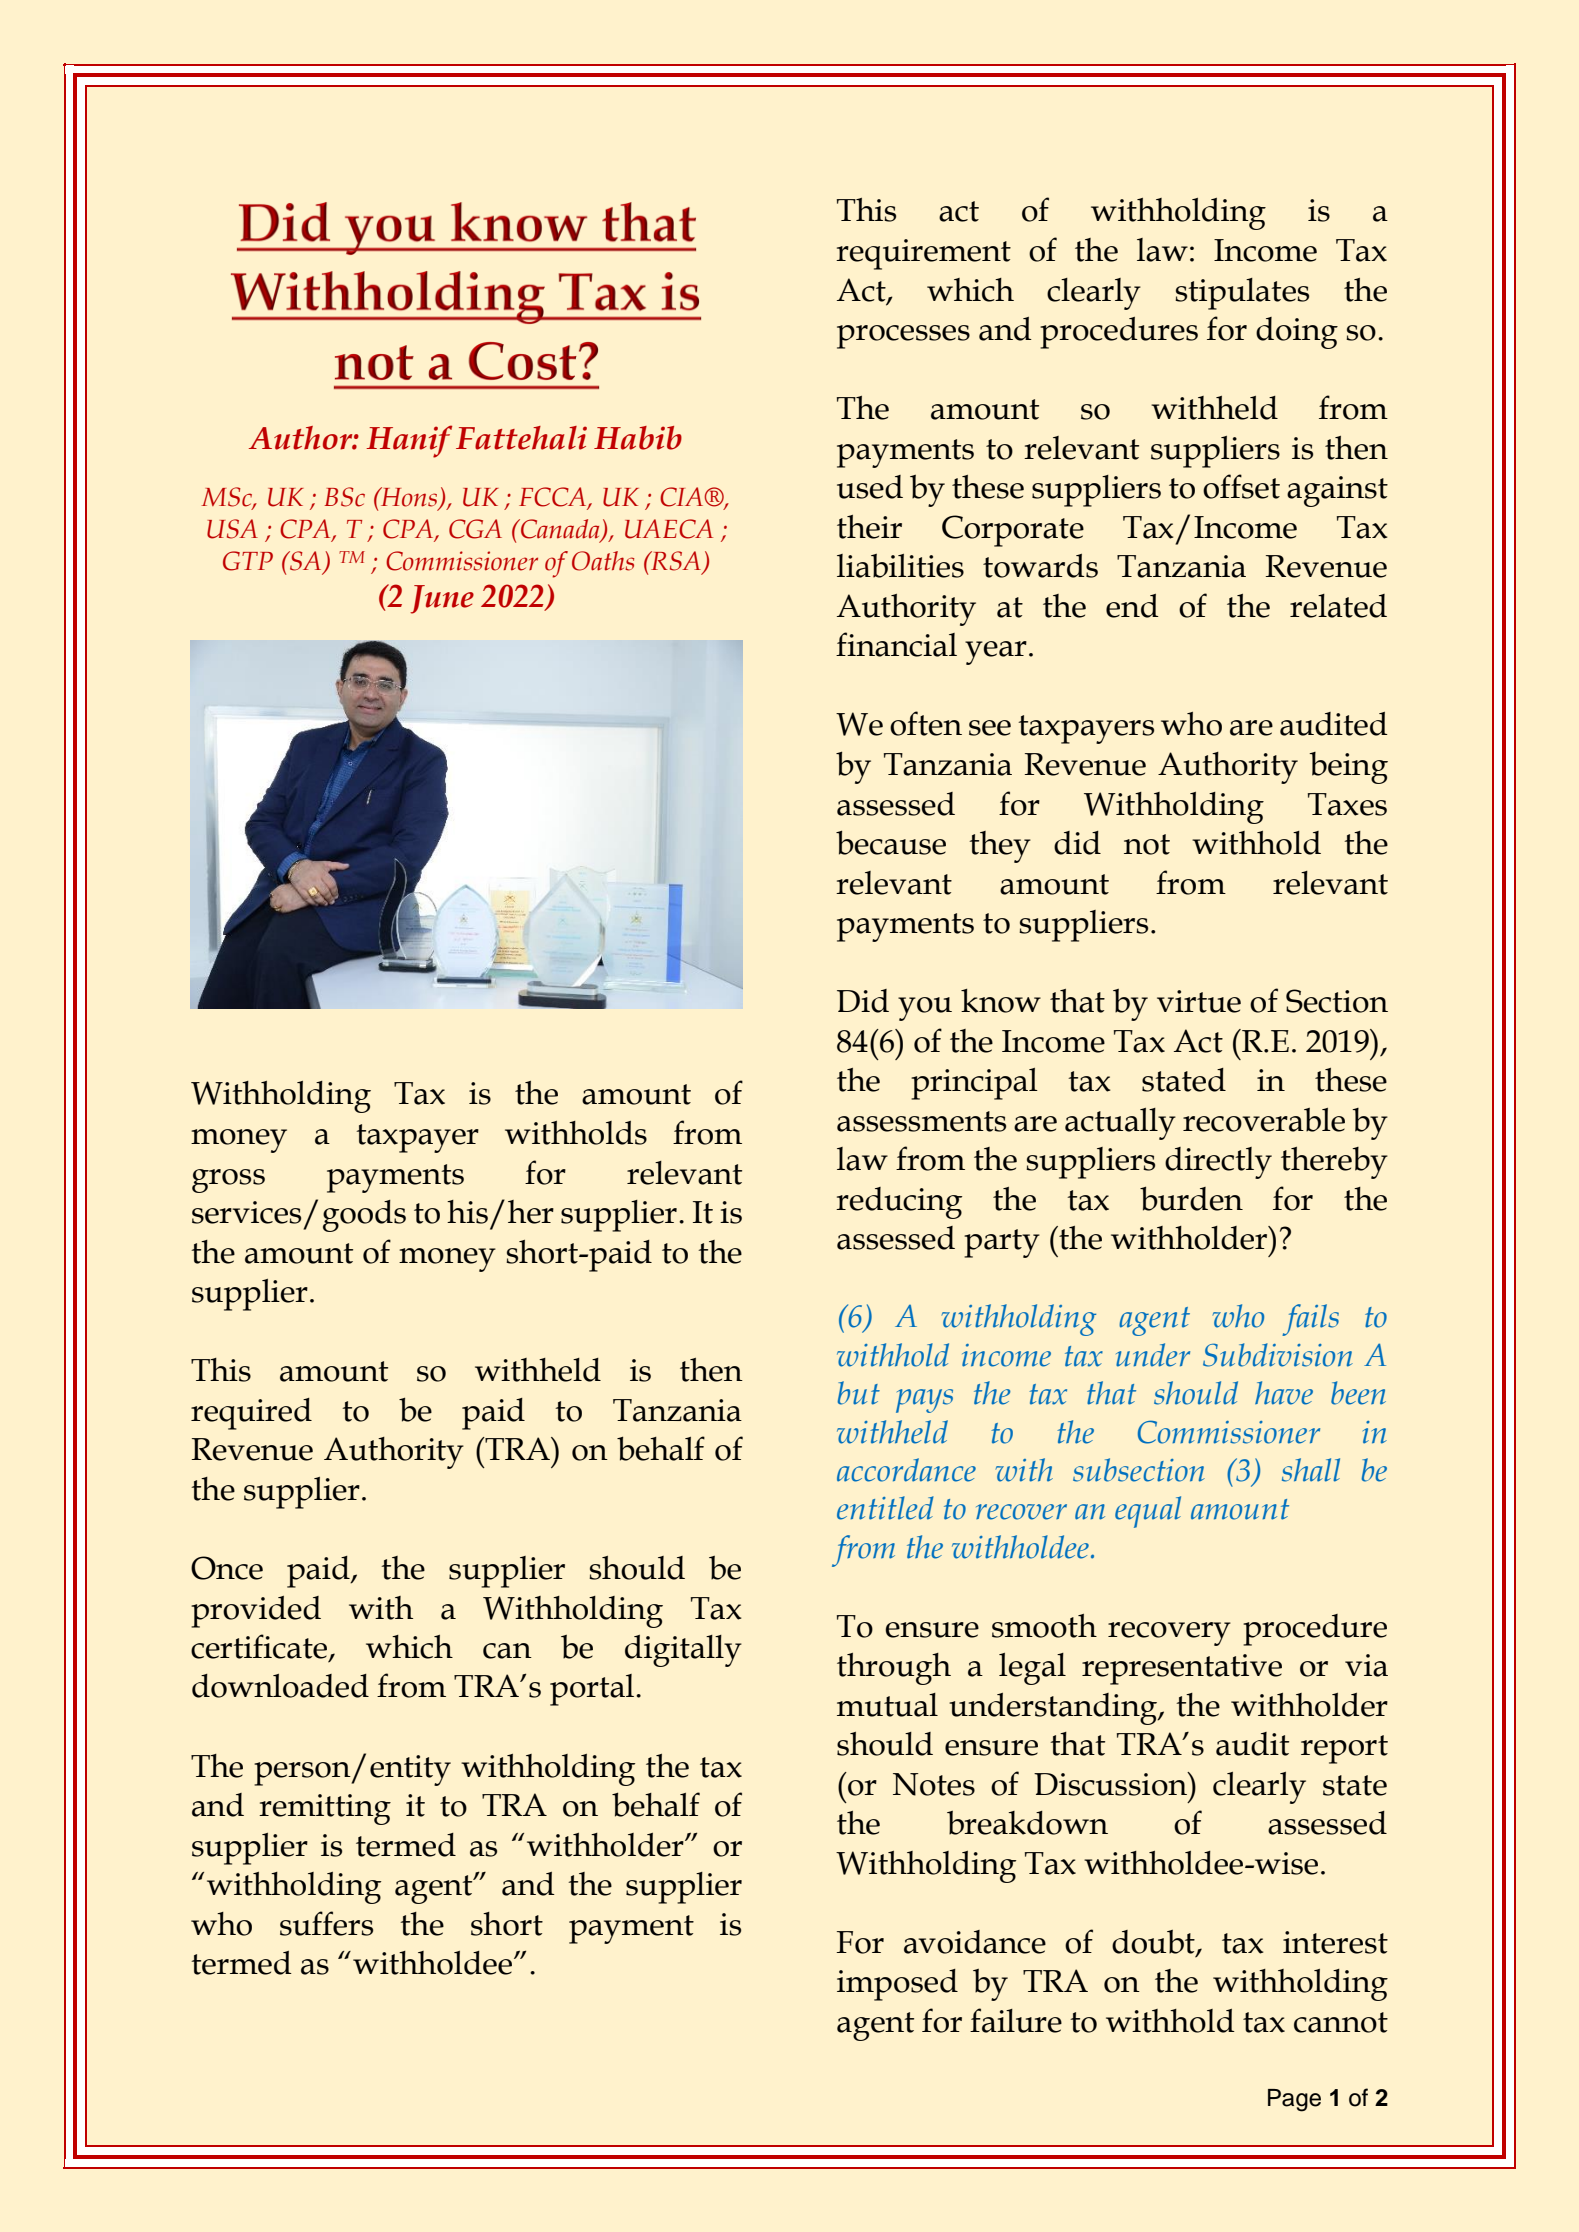  What do you see at coordinates (897, 1985) in the screenshot?
I see `imposed` at bounding box center [897, 1985].
